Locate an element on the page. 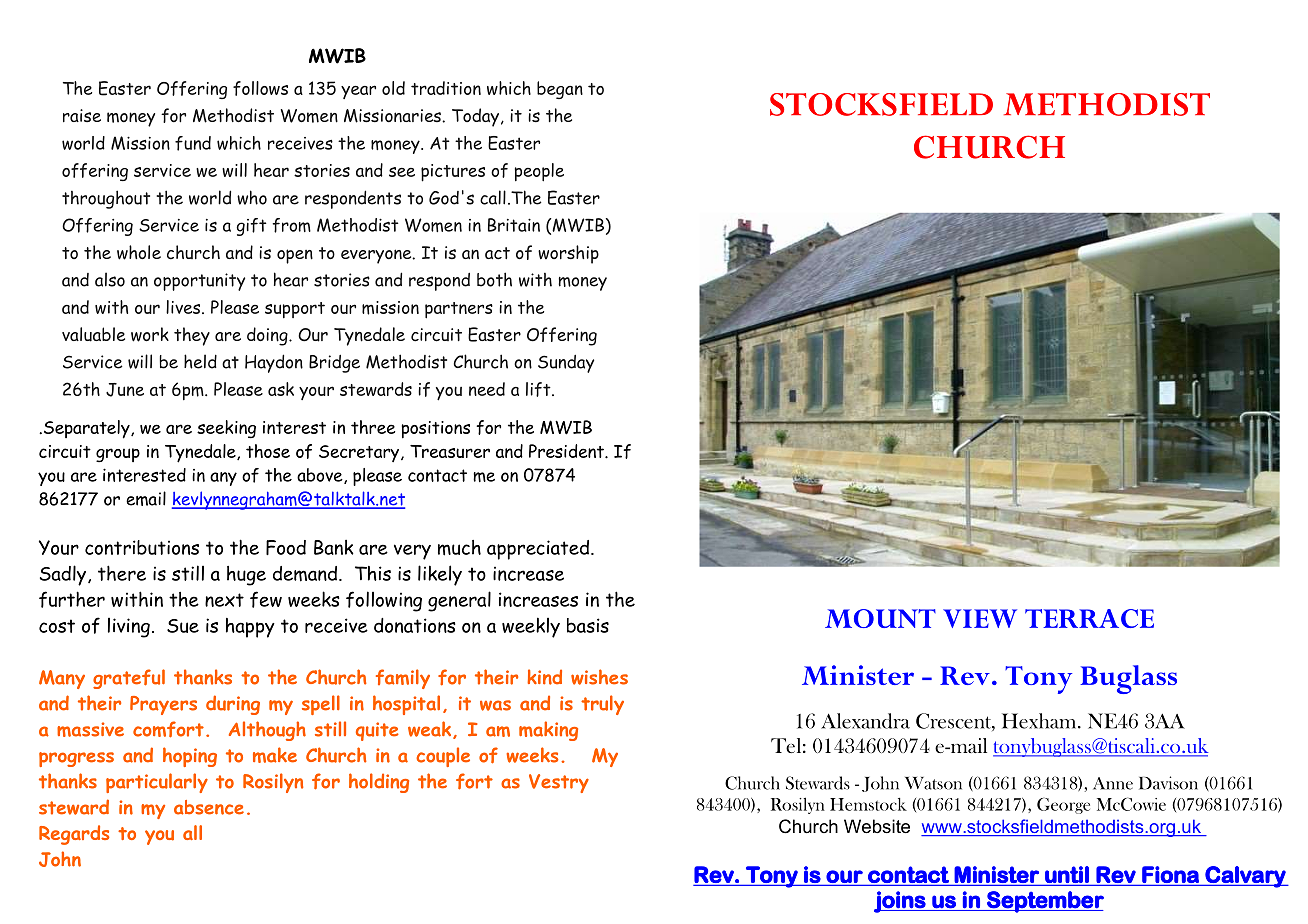  joins is located at coordinates (901, 902).
